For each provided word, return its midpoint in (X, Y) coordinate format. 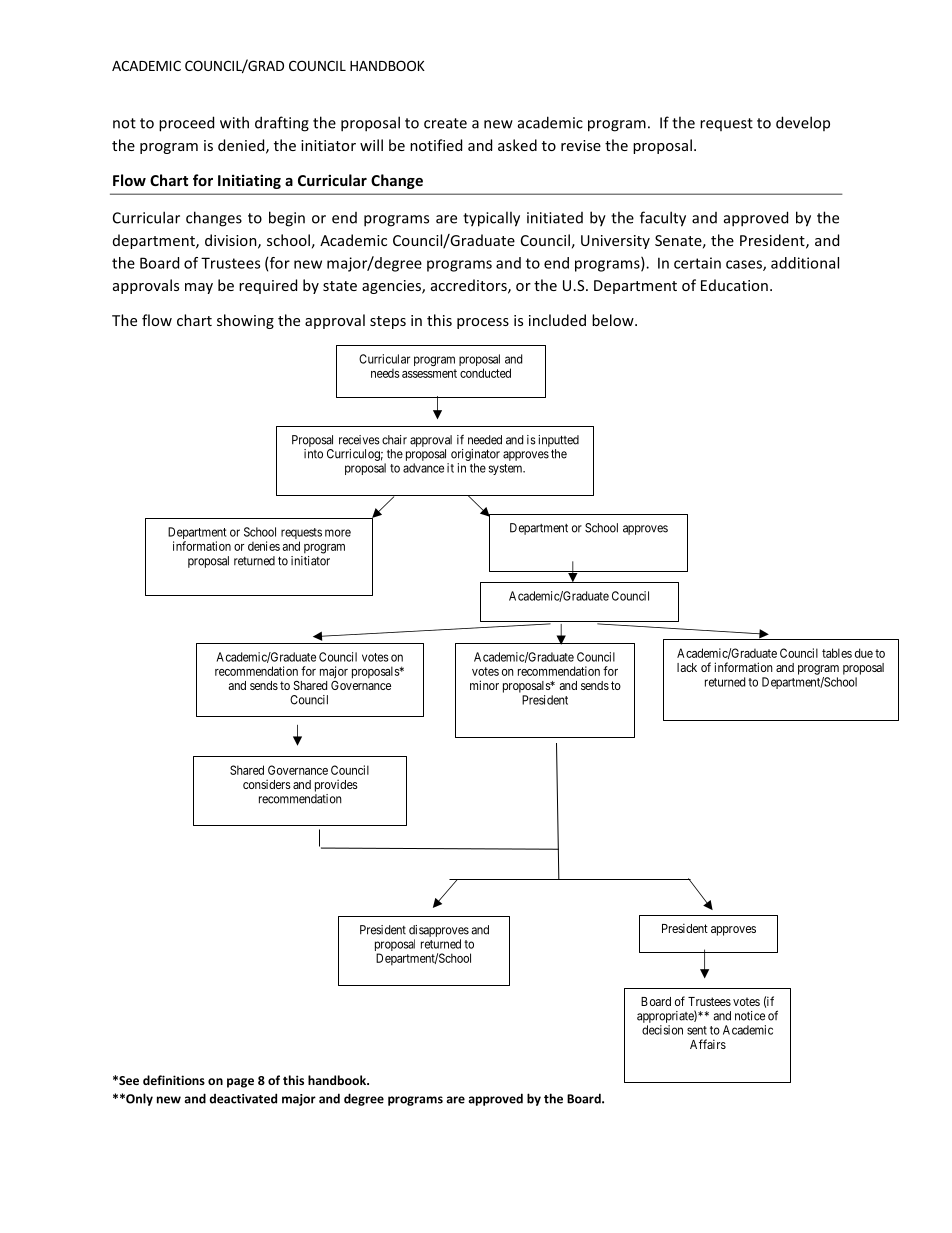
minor (484, 685)
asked (517, 145)
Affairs (708, 1044)
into (313, 454)
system (507, 469)
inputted (558, 441)
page (240, 1083)
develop (803, 123)
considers (267, 784)
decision (662, 1030)
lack (687, 667)
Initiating (249, 181)
